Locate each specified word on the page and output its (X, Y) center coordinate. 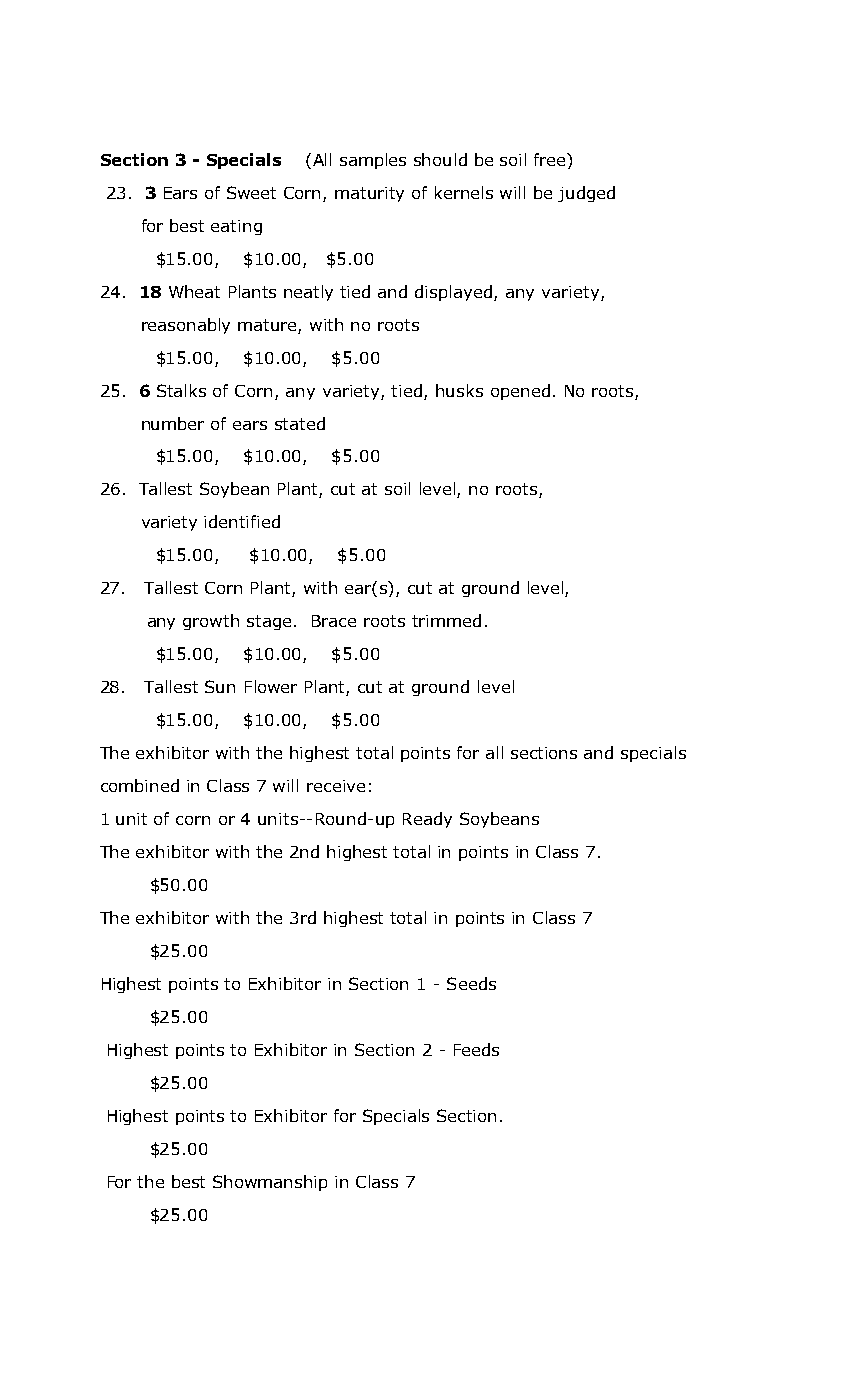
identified (242, 521)
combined (140, 785)
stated (300, 423)
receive (336, 786)
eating (236, 227)
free (551, 159)
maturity (369, 194)
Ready (427, 820)
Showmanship (270, 1183)
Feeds (476, 1049)
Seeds (471, 983)
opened (520, 392)
